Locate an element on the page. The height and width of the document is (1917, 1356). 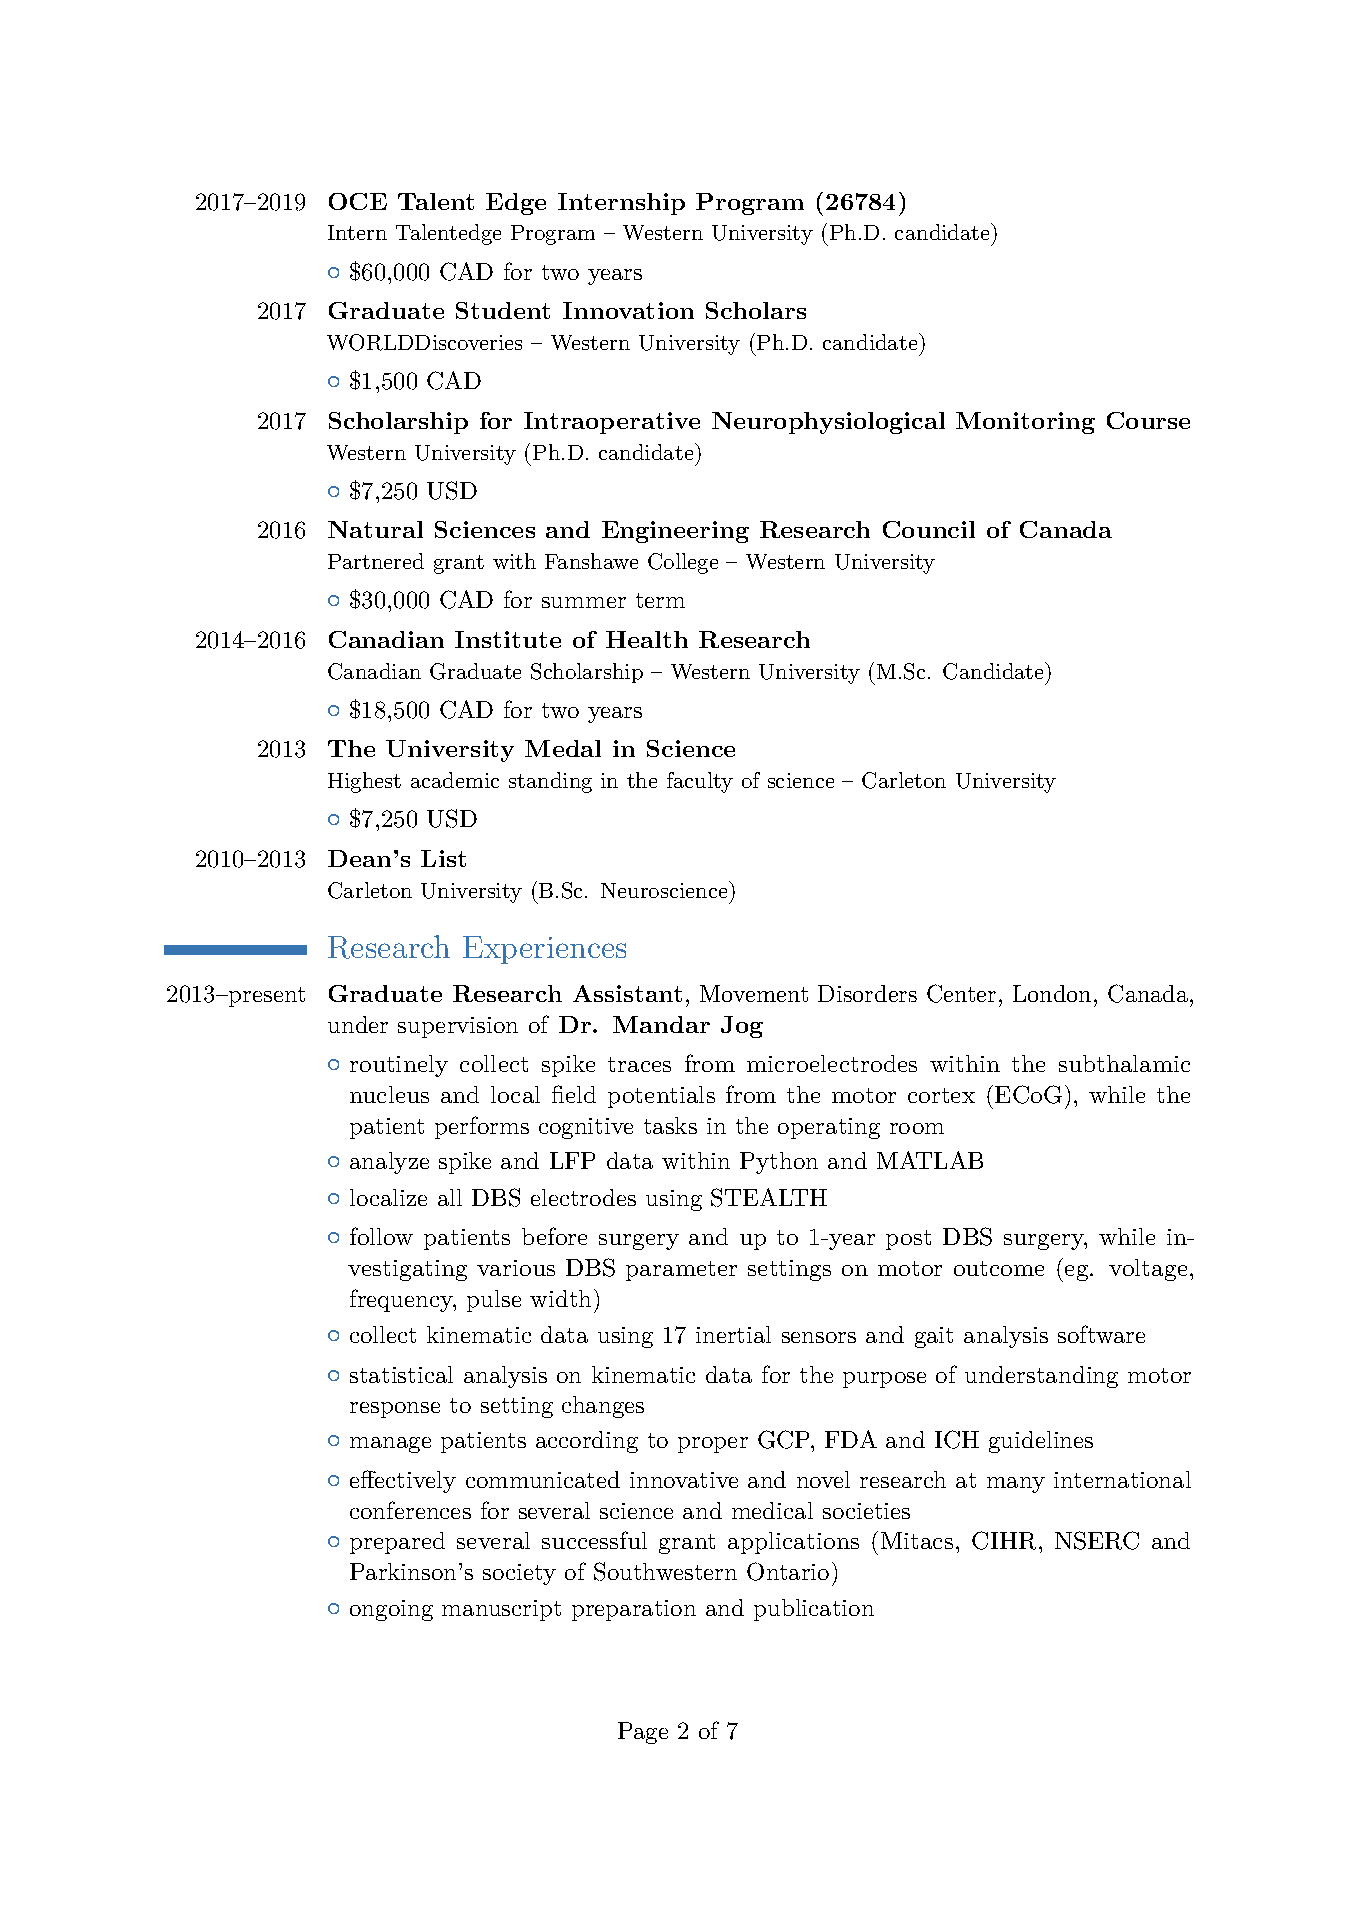
London is located at coordinates (1052, 993).
